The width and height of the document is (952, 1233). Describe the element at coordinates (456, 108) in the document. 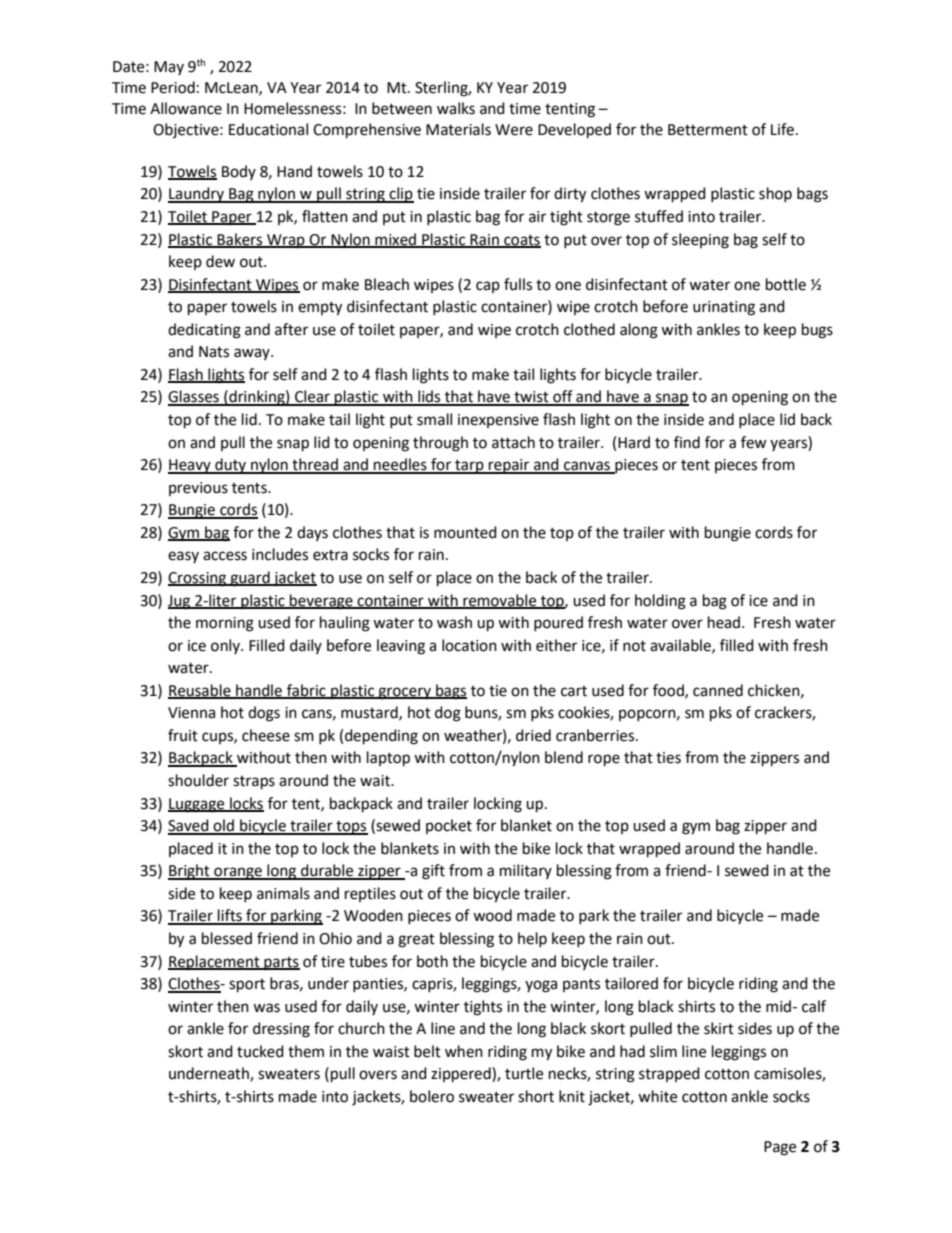

I see `walks` at that location.
